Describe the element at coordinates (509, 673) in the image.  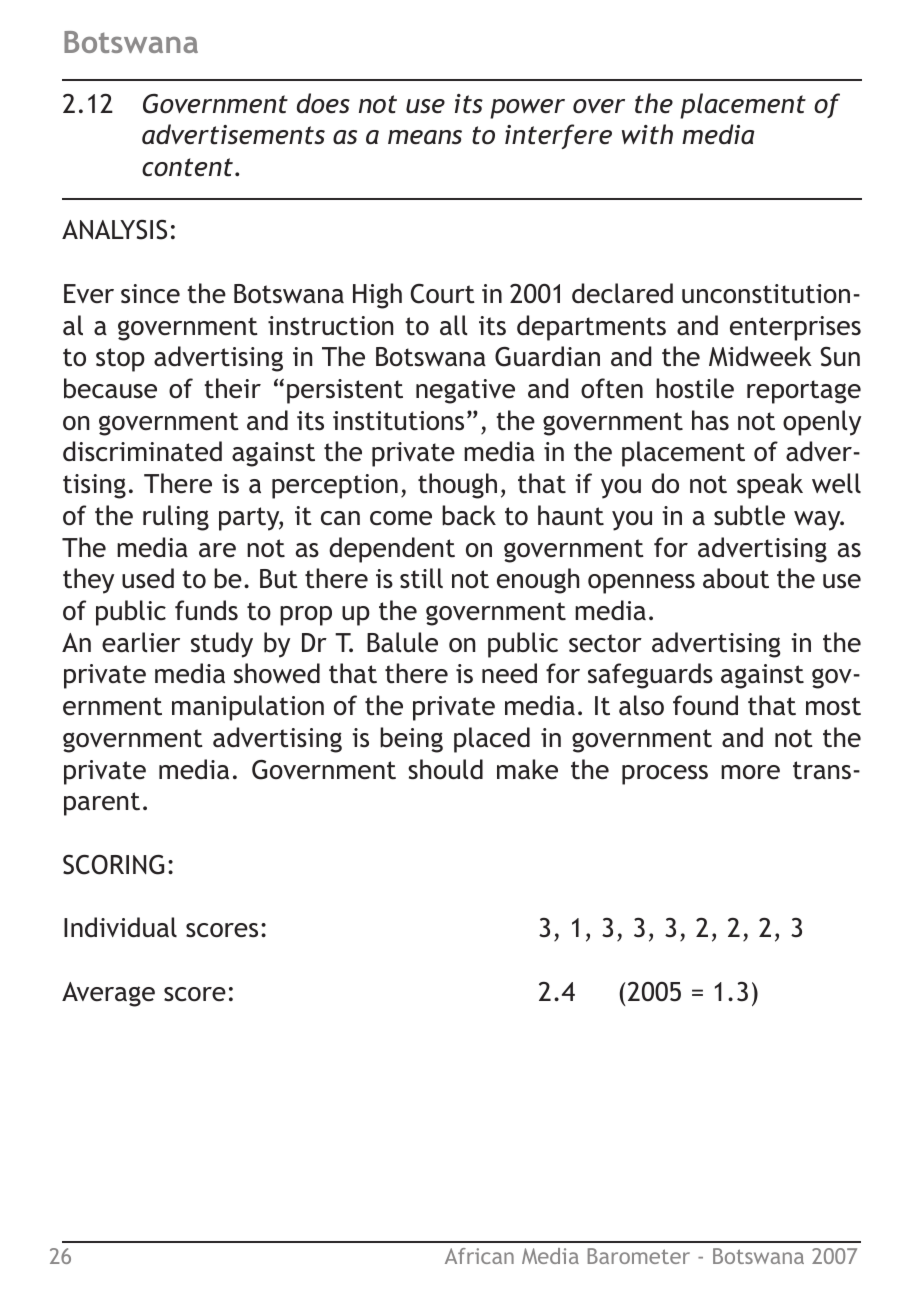
I see `need` at that location.
